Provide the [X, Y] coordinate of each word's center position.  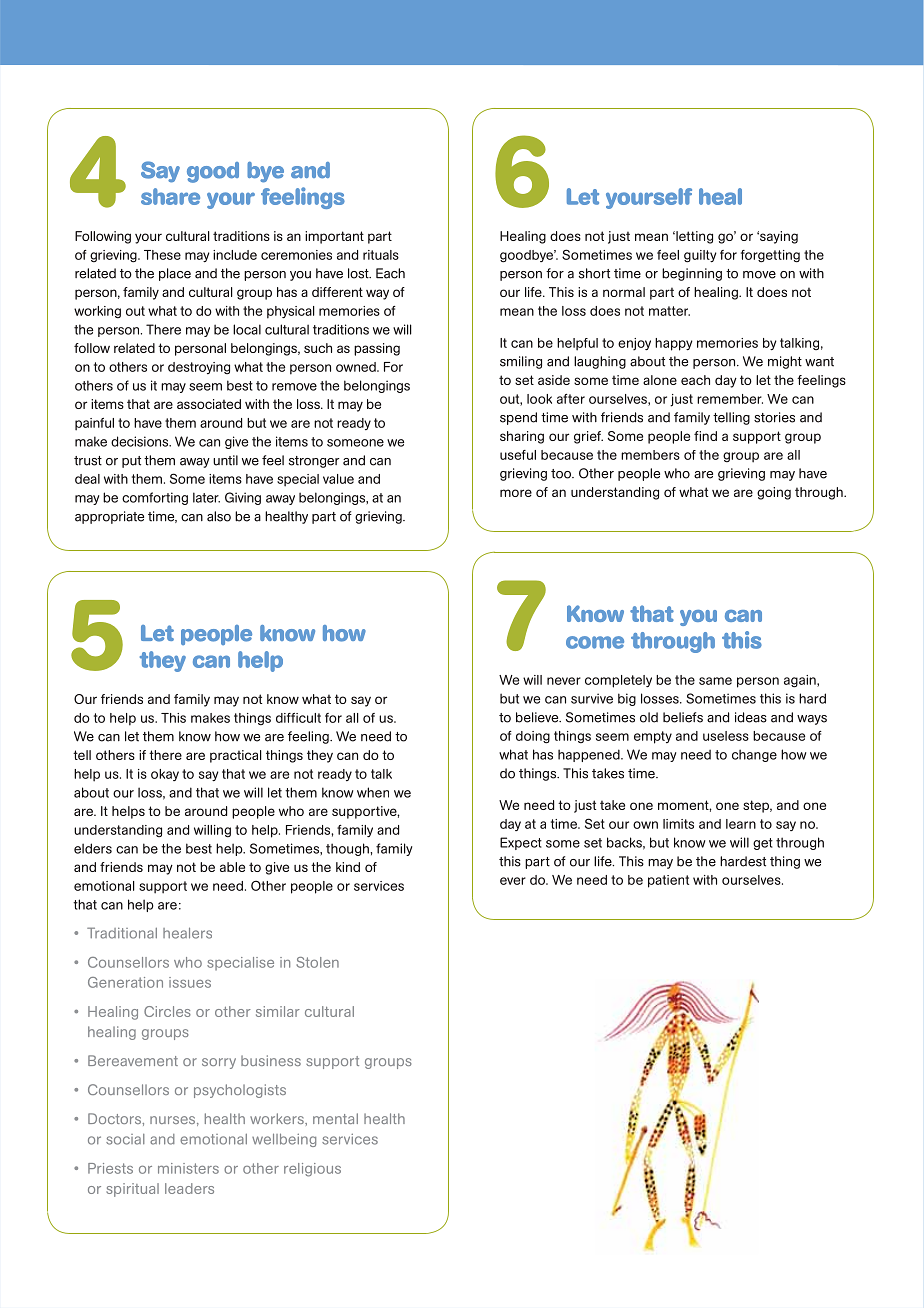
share [170, 196]
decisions [141, 441]
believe [538, 717]
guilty [700, 256]
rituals [381, 255]
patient [668, 881]
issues [190, 982]
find [705, 436]
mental [335, 1118]
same [715, 681]
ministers [188, 1168]
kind [348, 867]
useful [518, 455]
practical [236, 756]
